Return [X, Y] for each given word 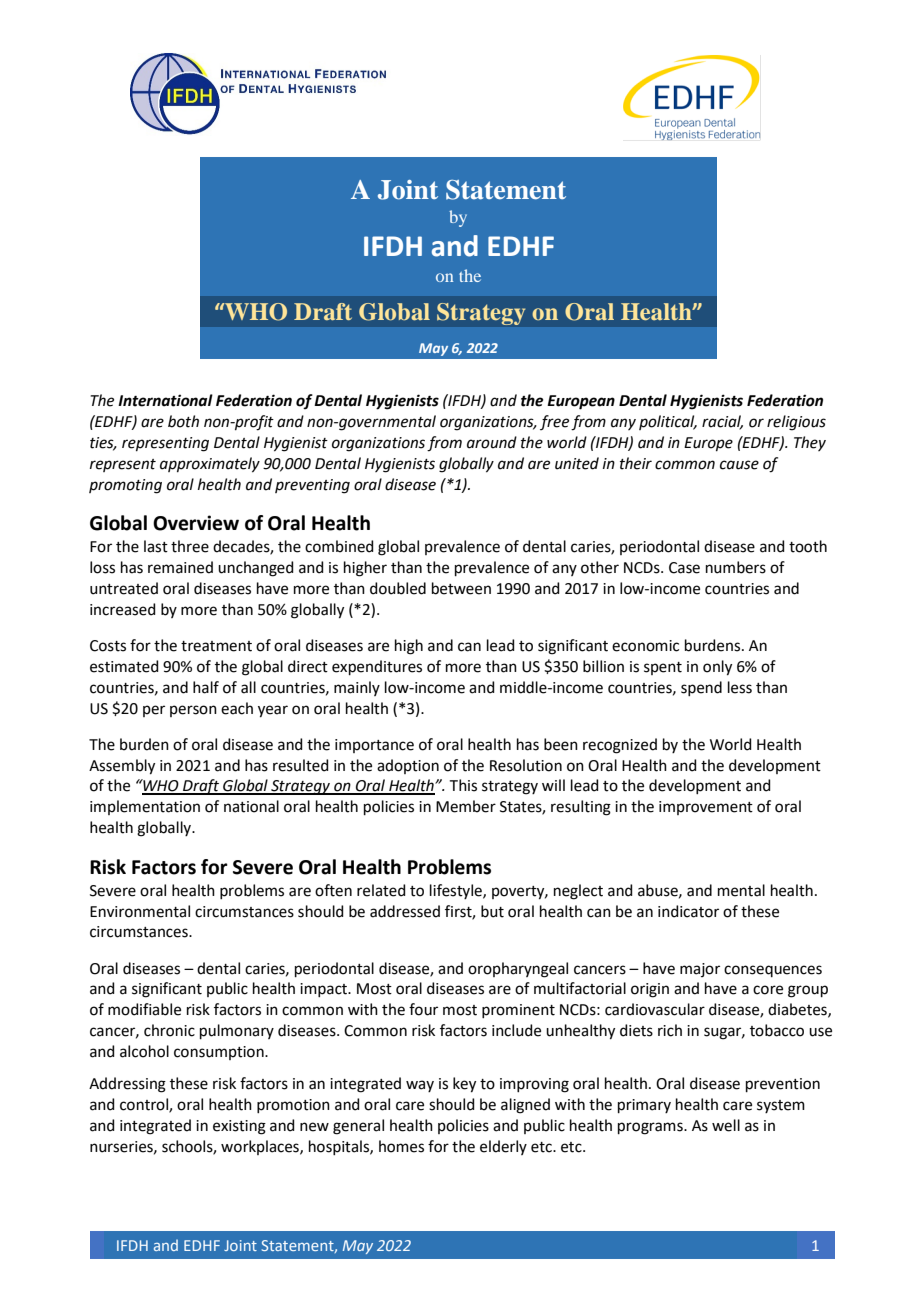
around [492, 442]
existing [239, 1127]
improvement [706, 808]
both [183, 421]
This [463, 785]
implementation [145, 807]
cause [739, 465]
